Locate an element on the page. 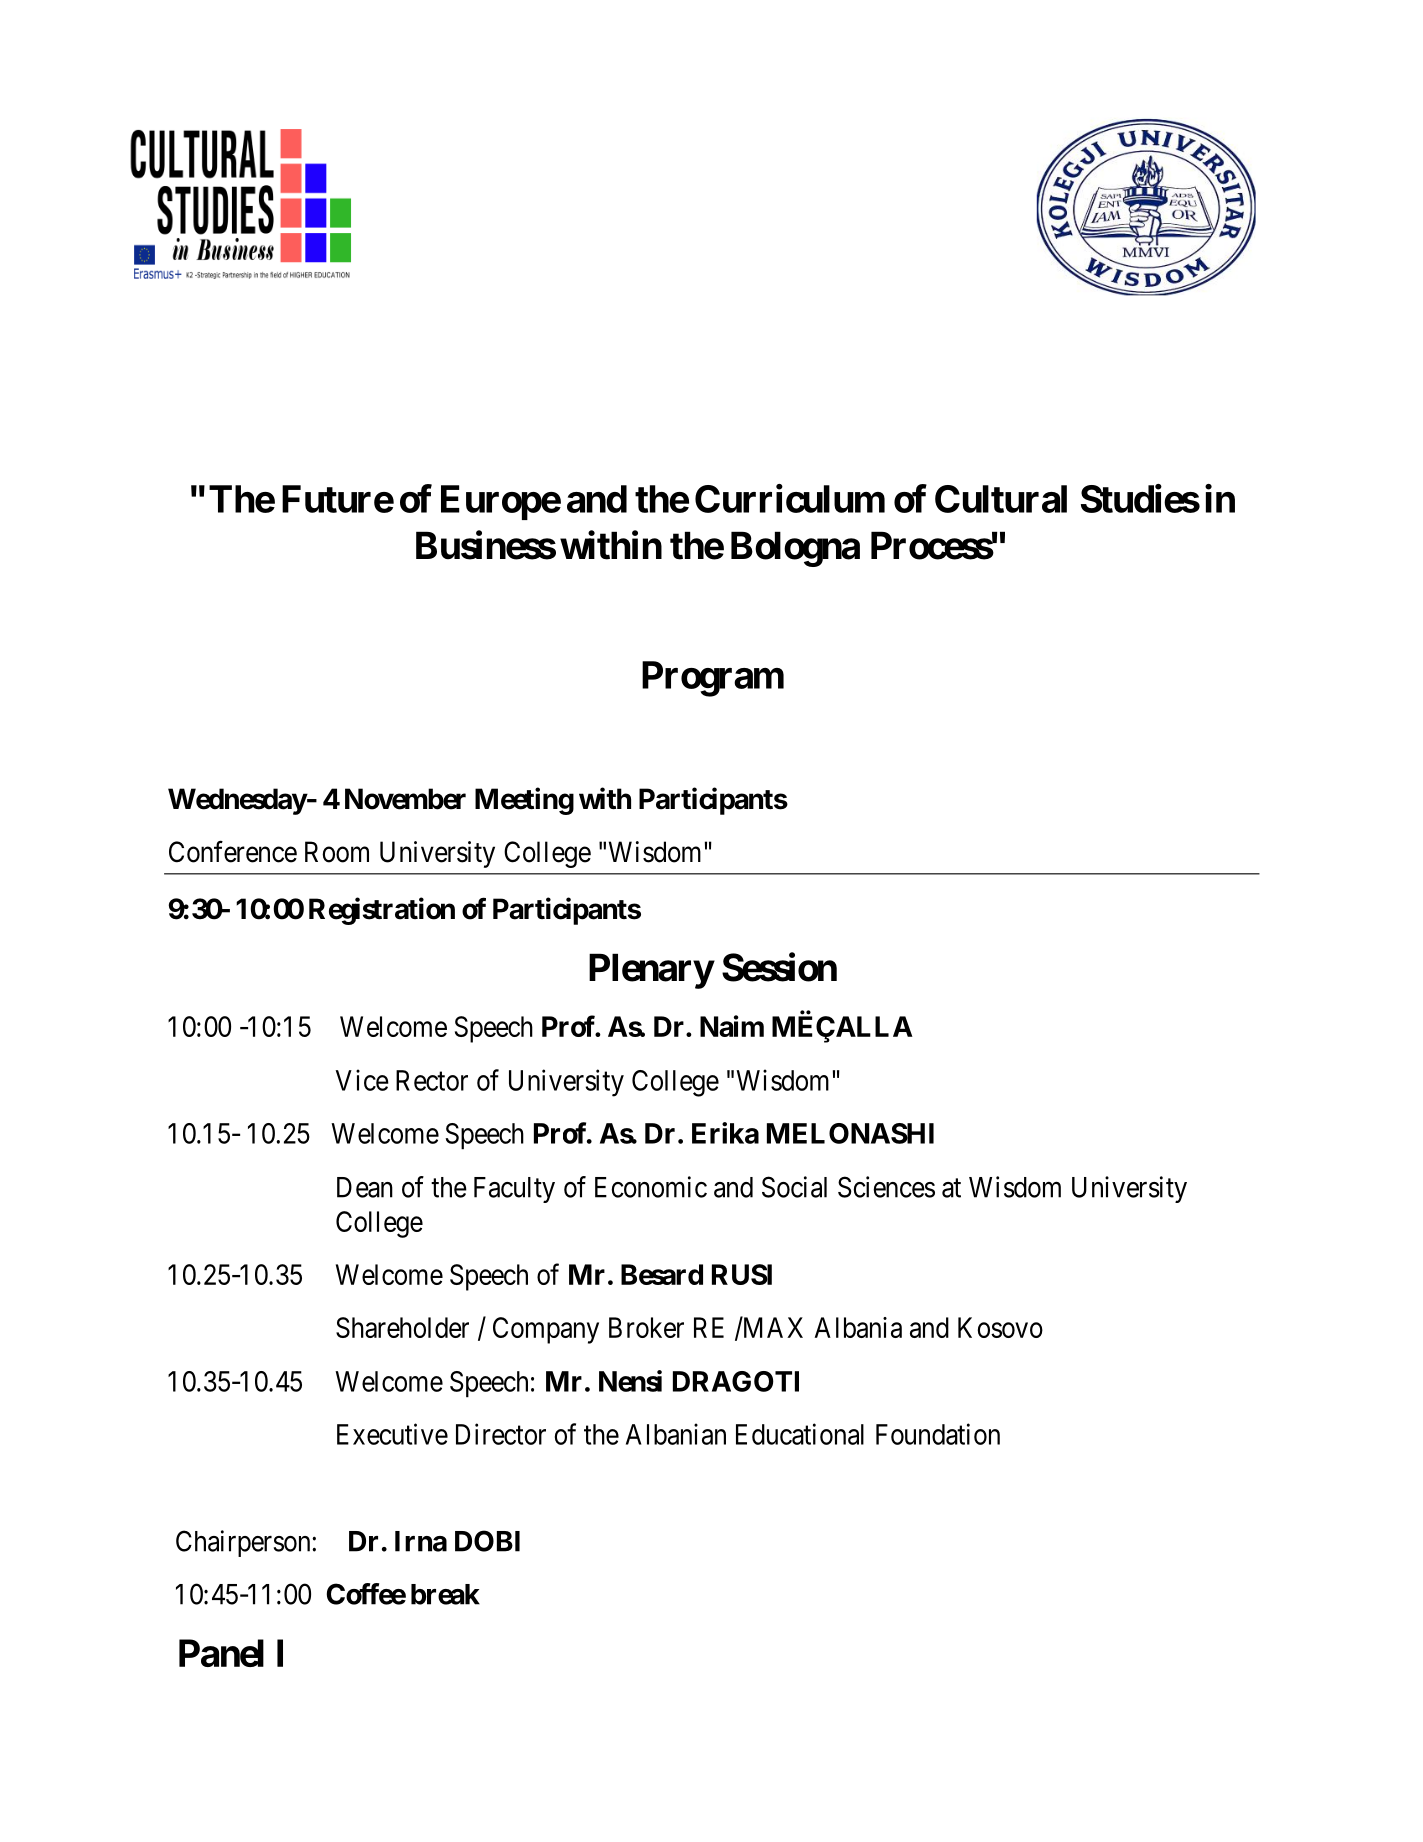  Broker is located at coordinates (646, 1327).
